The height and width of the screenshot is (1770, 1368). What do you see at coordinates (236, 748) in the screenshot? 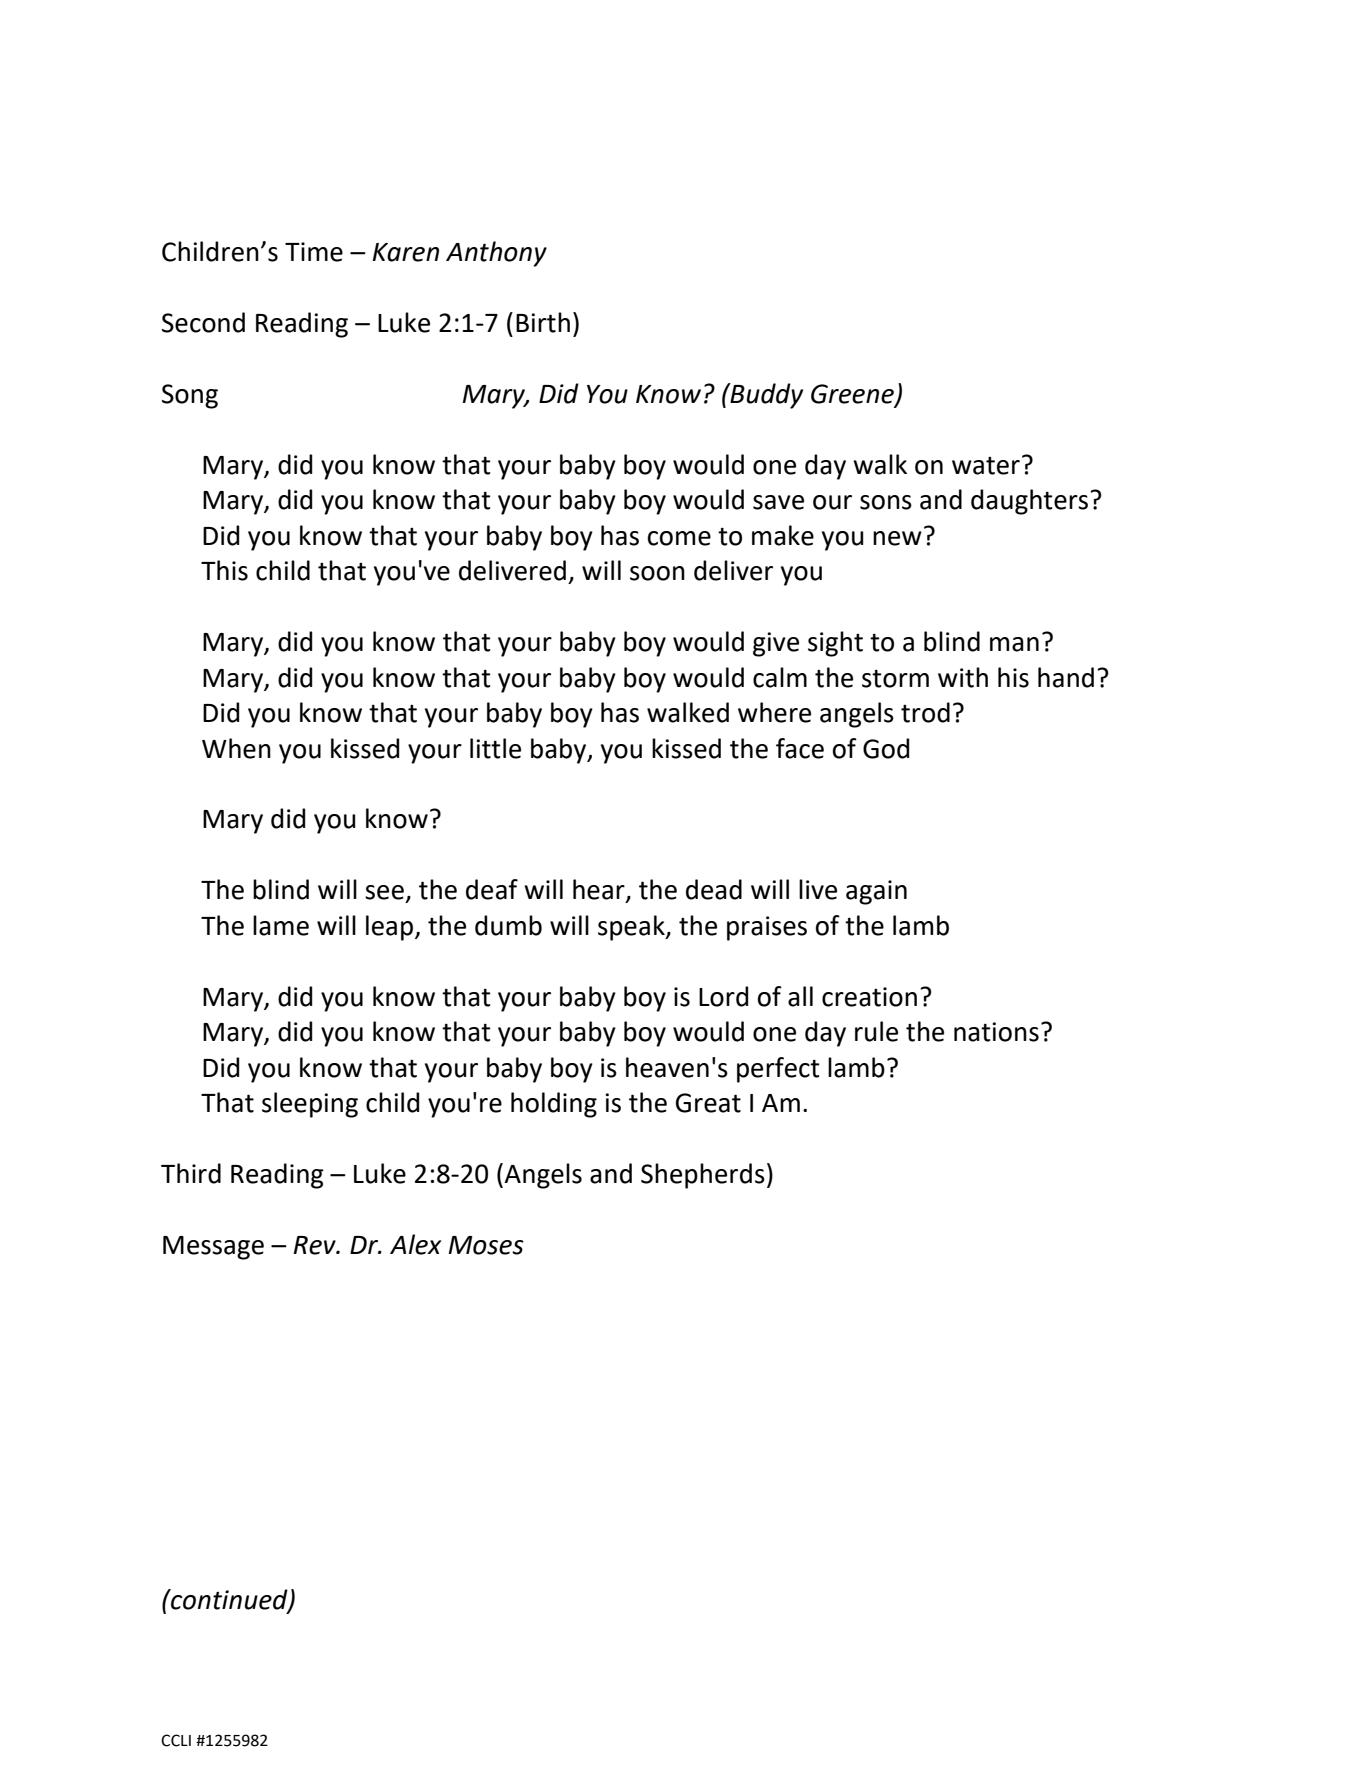
I see `When` at bounding box center [236, 748].
